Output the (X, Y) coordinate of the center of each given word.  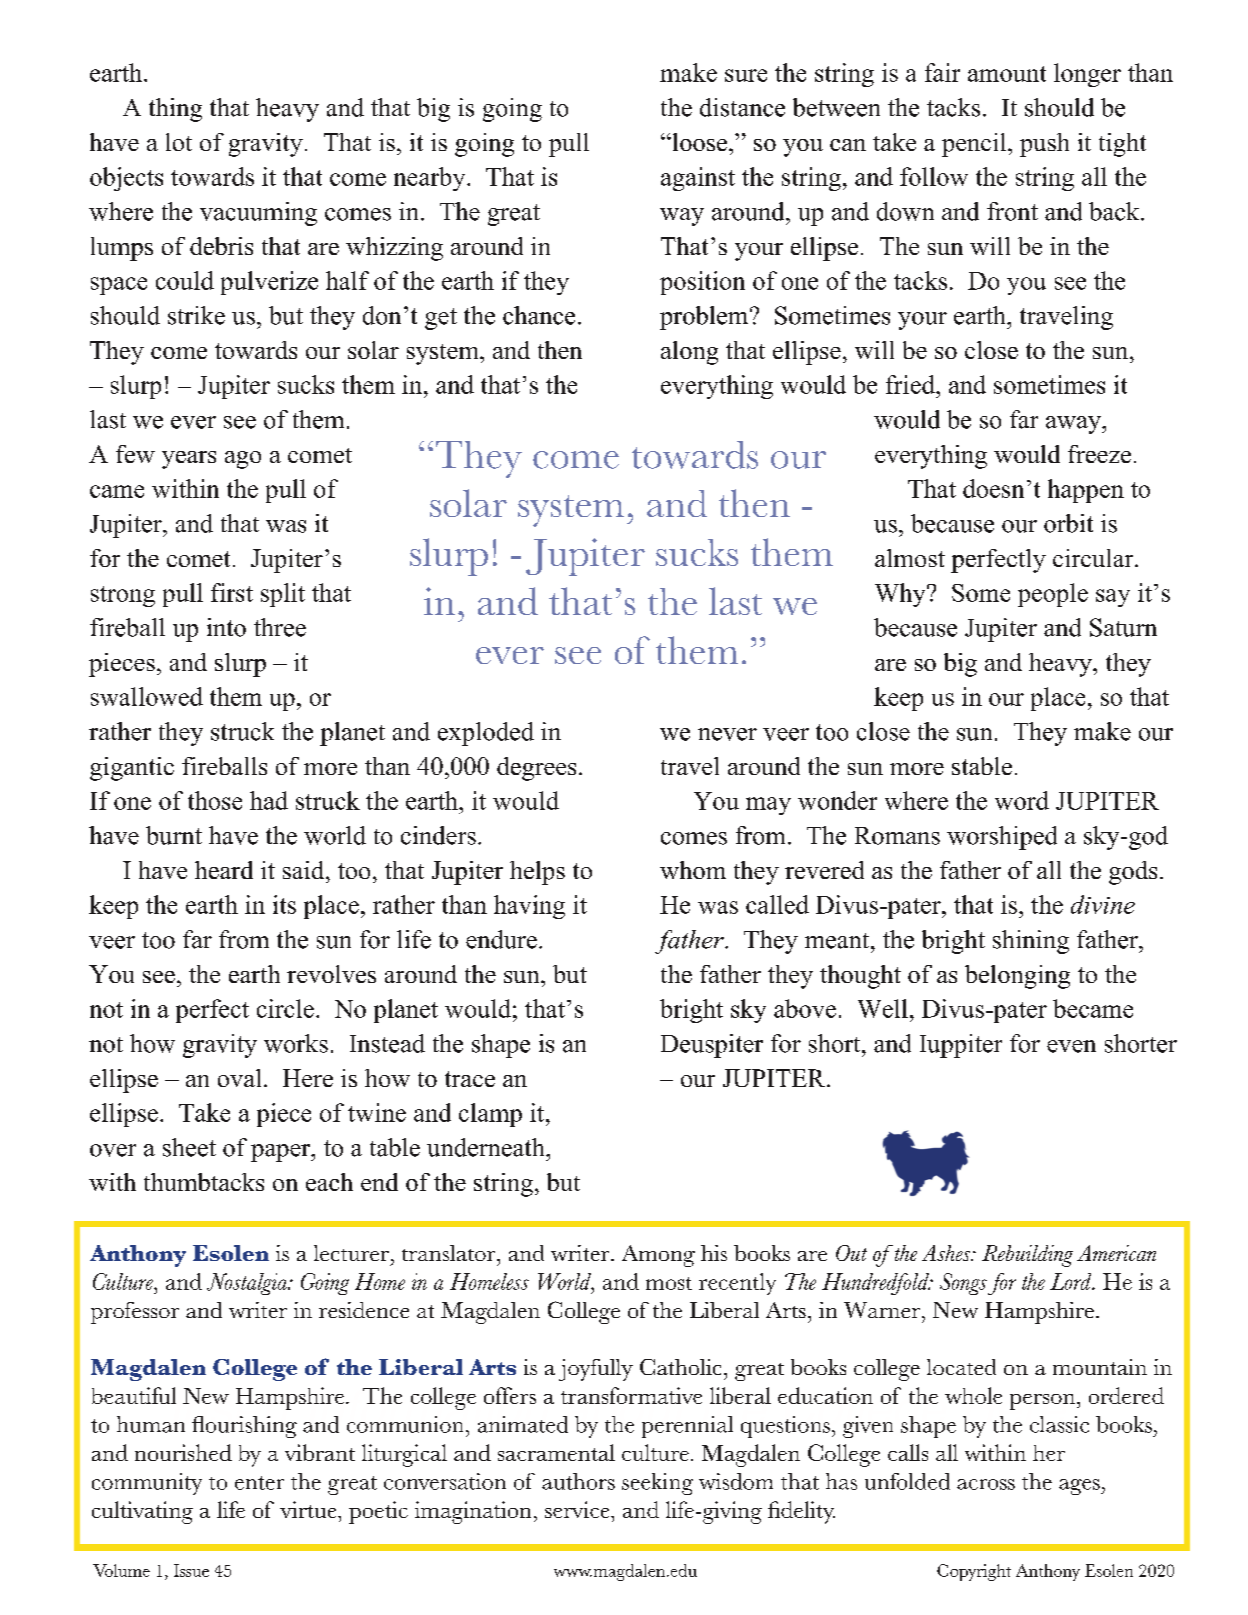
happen (1086, 491)
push (1044, 145)
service (578, 1509)
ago (243, 460)
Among (658, 1256)
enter (259, 1483)
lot (179, 142)
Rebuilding (1027, 1256)
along (689, 353)
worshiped (1002, 838)
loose (700, 142)
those (215, 800)
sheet (189, 1147)
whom (693, 870)
